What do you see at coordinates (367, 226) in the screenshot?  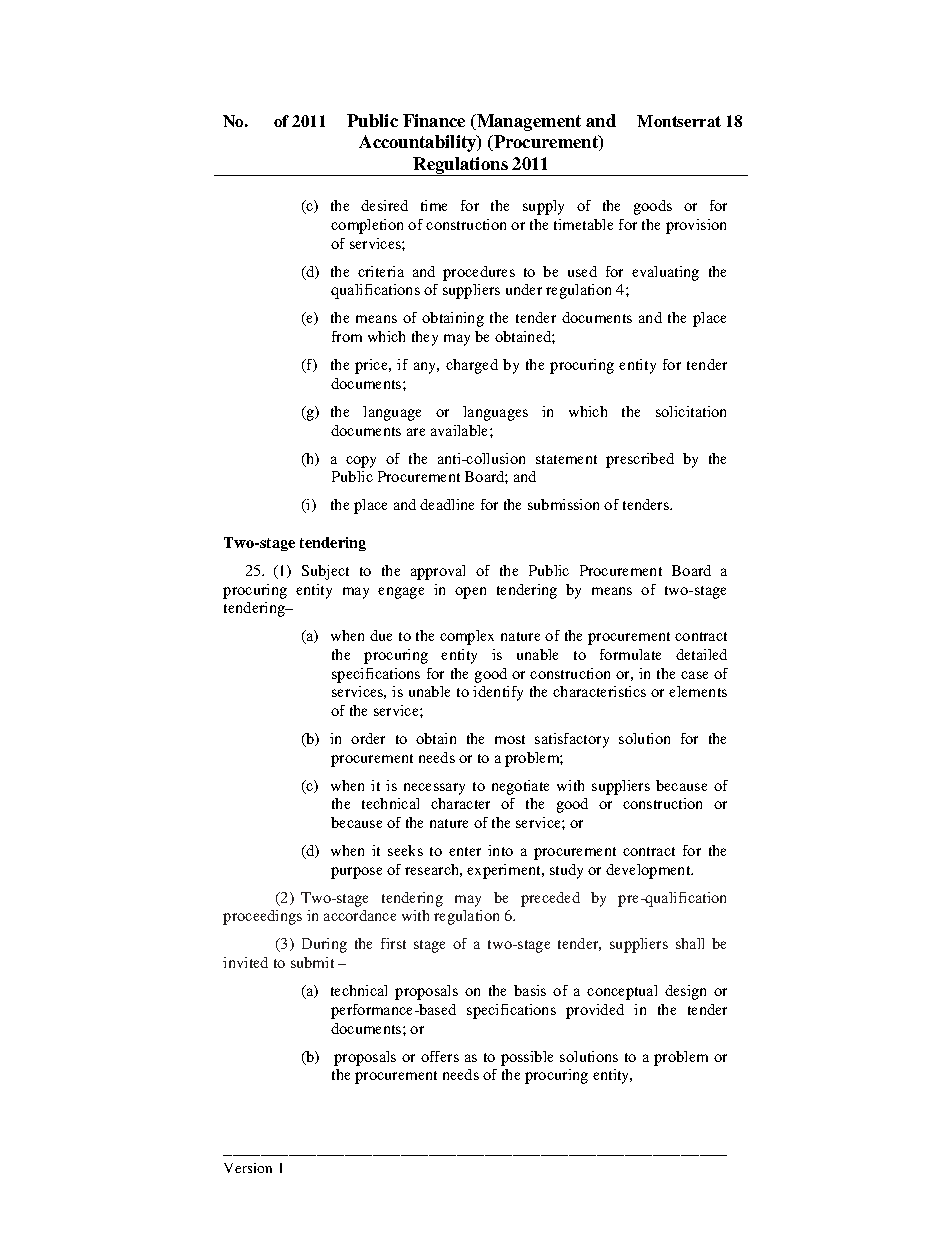 I see `completion` at bounding box center [367, 226].
